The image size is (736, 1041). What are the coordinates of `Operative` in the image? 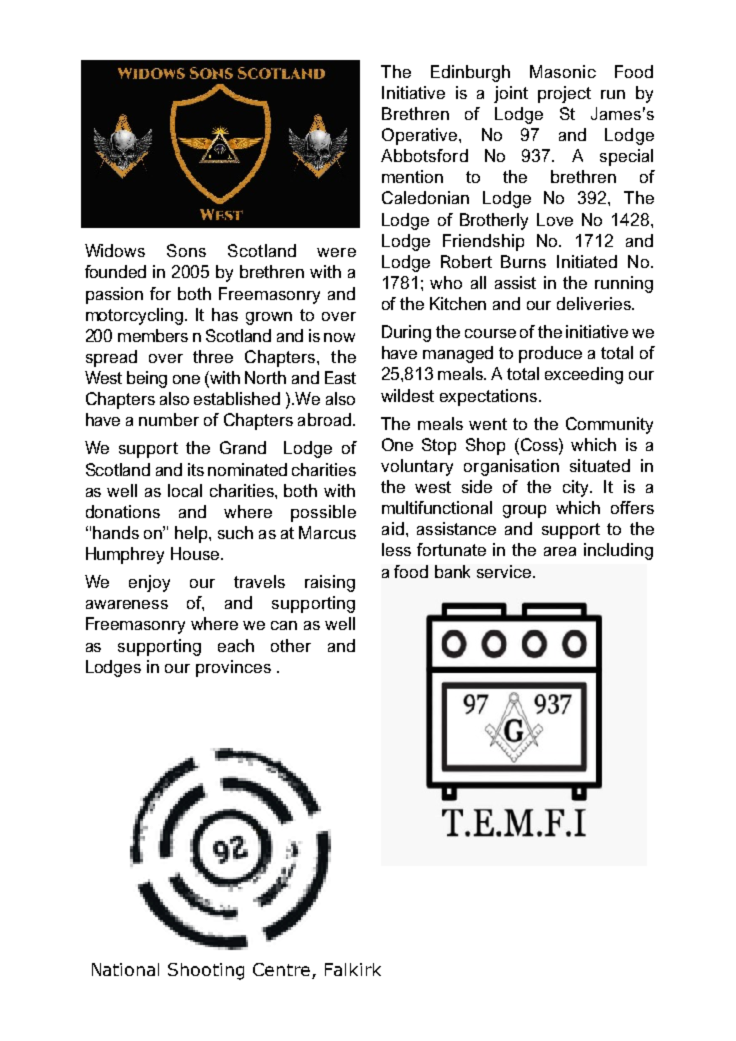 It's located at (421, 136).
